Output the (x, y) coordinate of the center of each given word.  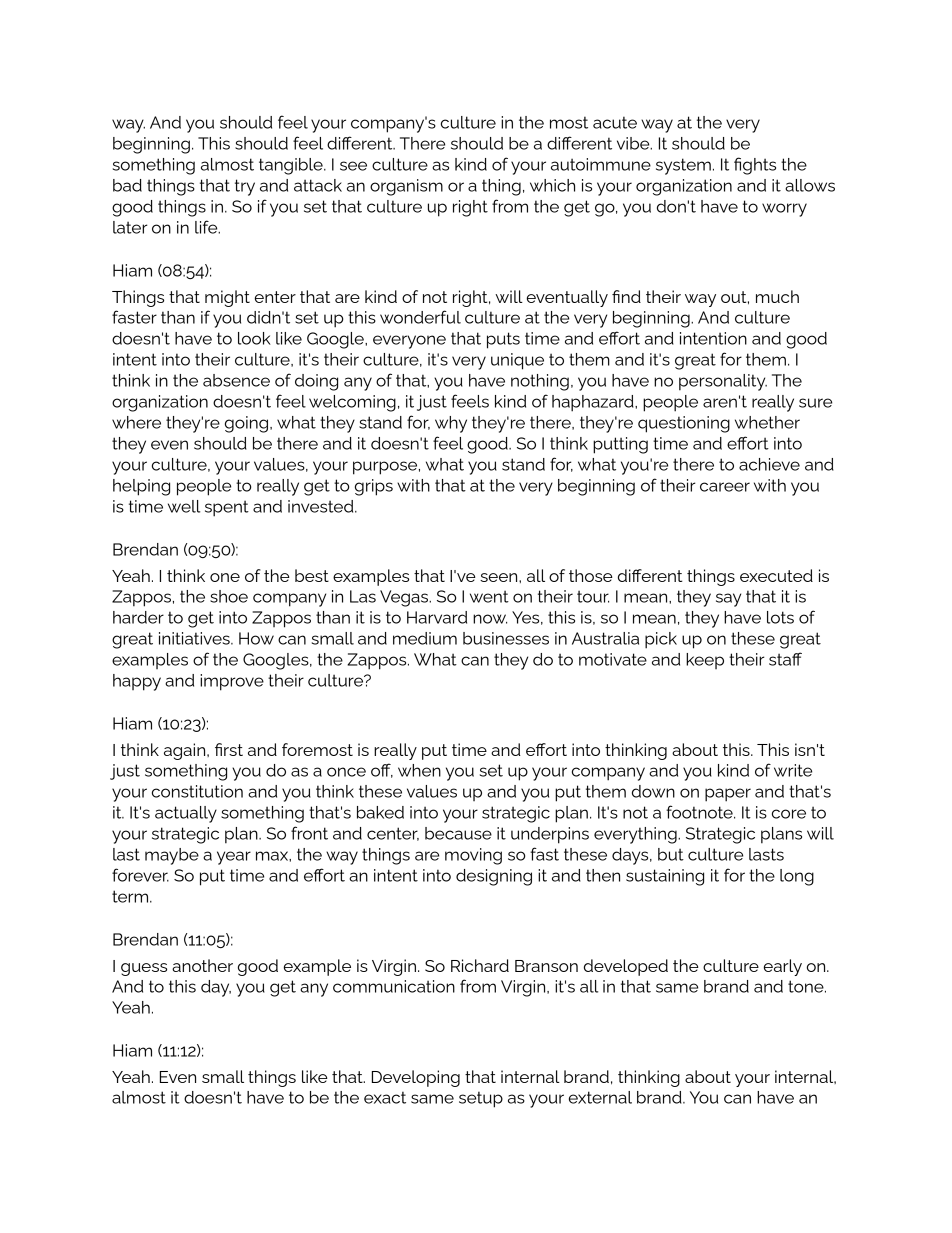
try (245, 187)
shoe (229, 596)
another (202, 965)
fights (755, 166)
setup (481, 1099)
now (490, 619)
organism (406, 187)
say (728, 600)
